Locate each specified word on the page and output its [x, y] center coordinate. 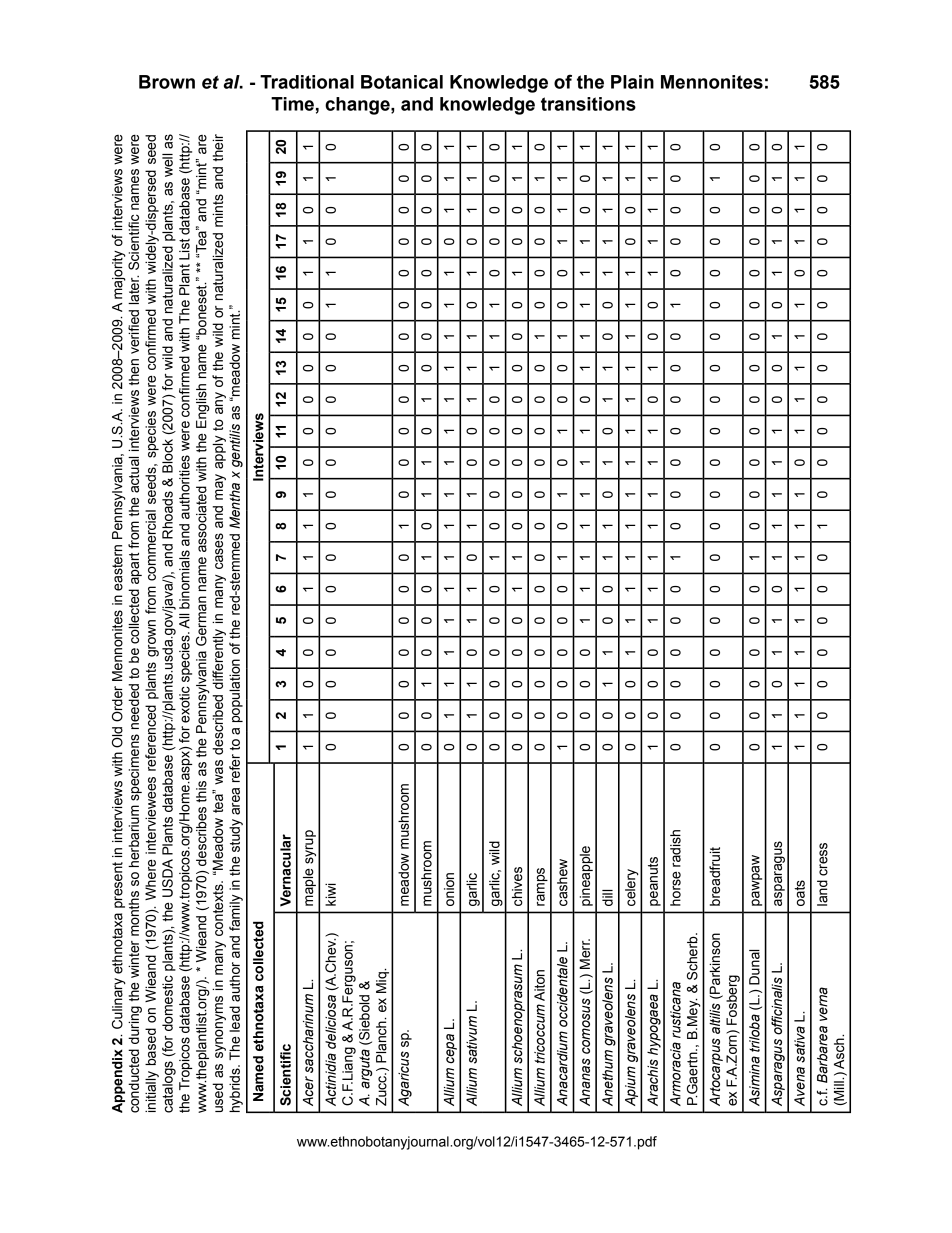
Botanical [402, 82]
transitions [588, 104]
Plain [632, 82]
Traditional [307, 82]
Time [292, 104]
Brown [167, 82]
